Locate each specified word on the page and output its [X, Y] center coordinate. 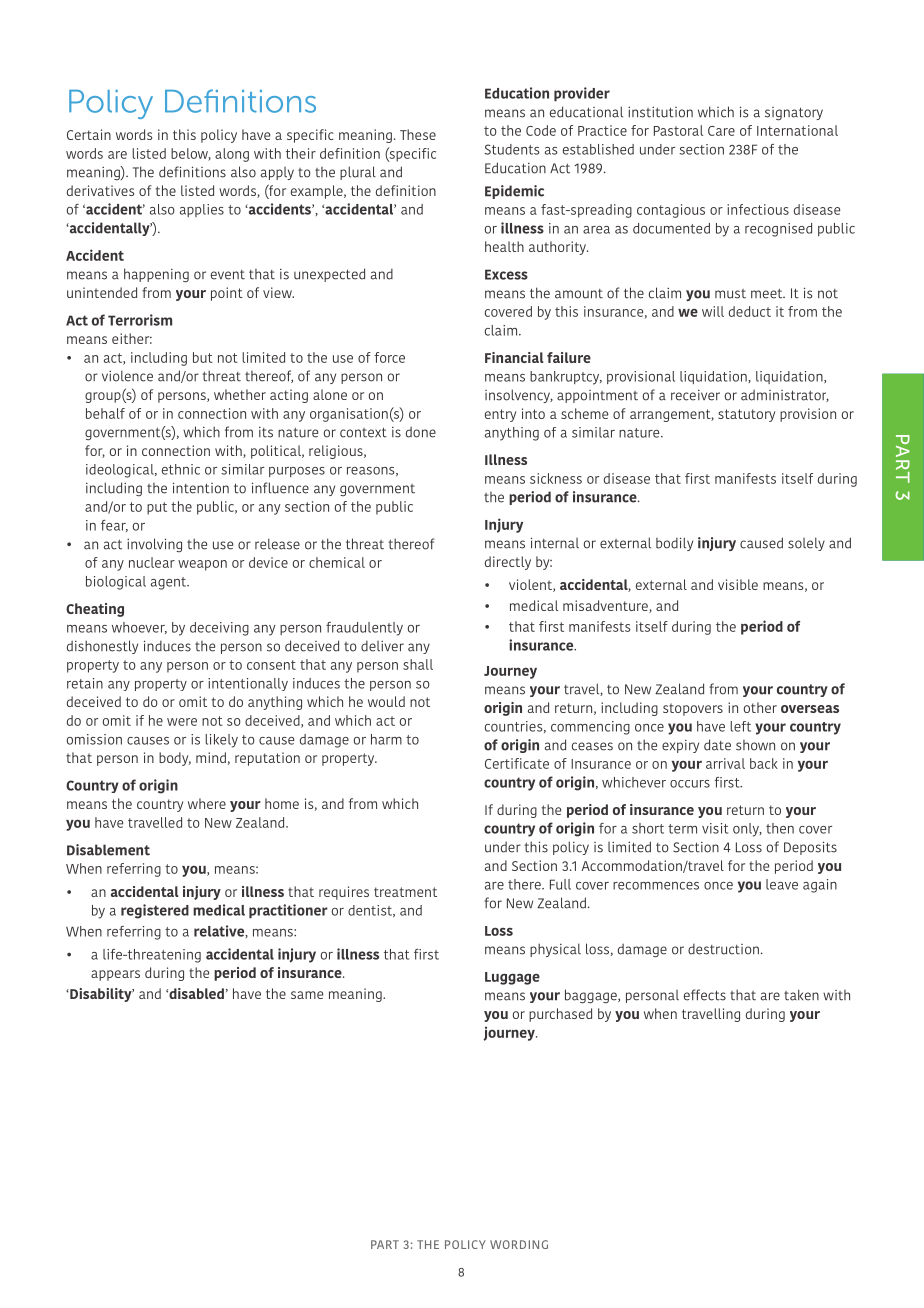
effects [705, 995]
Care [721, 131]
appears [115, 975]
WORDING [519, 1244]
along [232, 155]
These [418, 134]
